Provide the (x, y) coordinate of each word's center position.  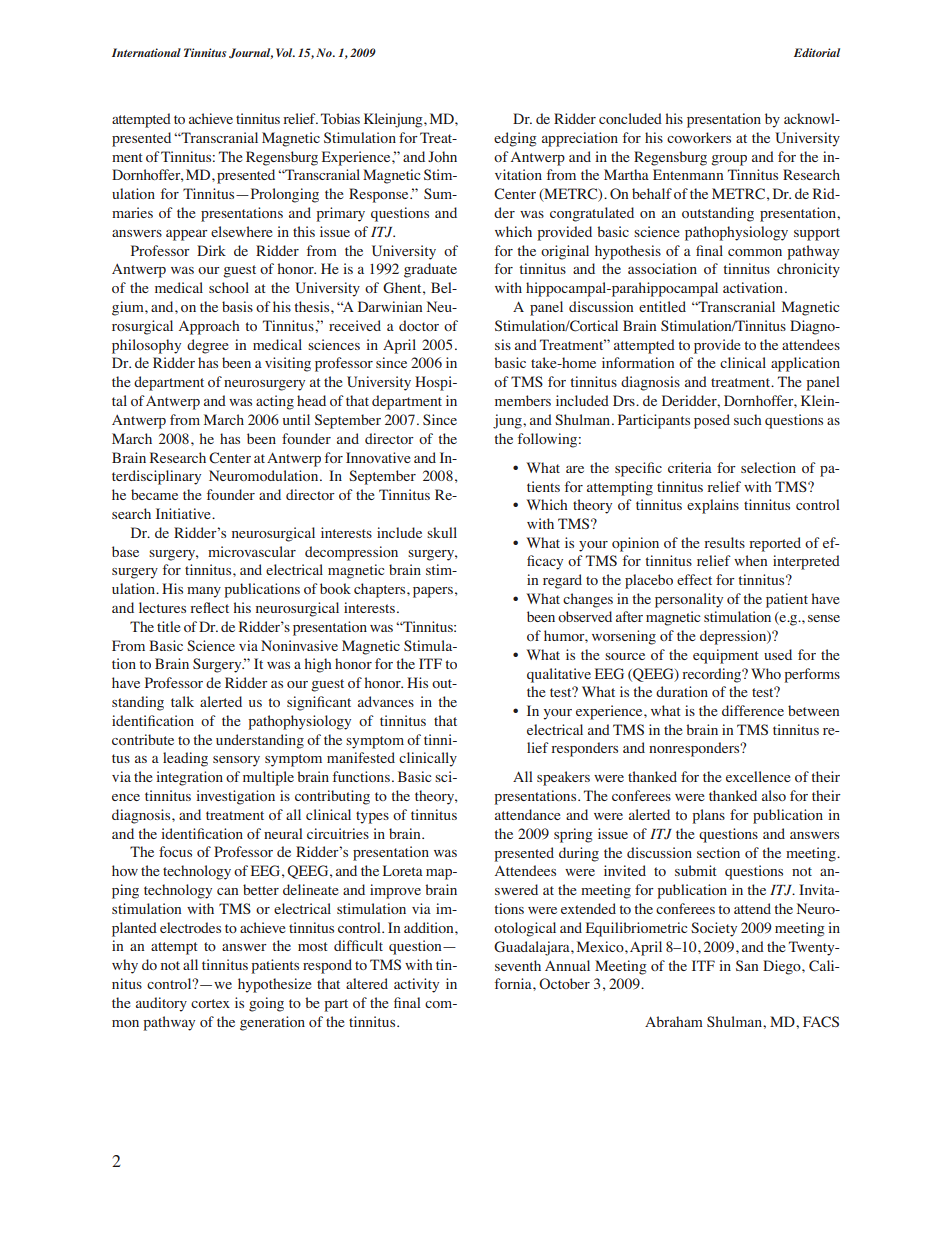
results (724, 542)
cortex (210, 1003)
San (747, 965)
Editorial (817, 52)
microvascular (252, 551)
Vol (285, 52)
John (442, 156)
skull (442, 532)
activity (416, 985)
